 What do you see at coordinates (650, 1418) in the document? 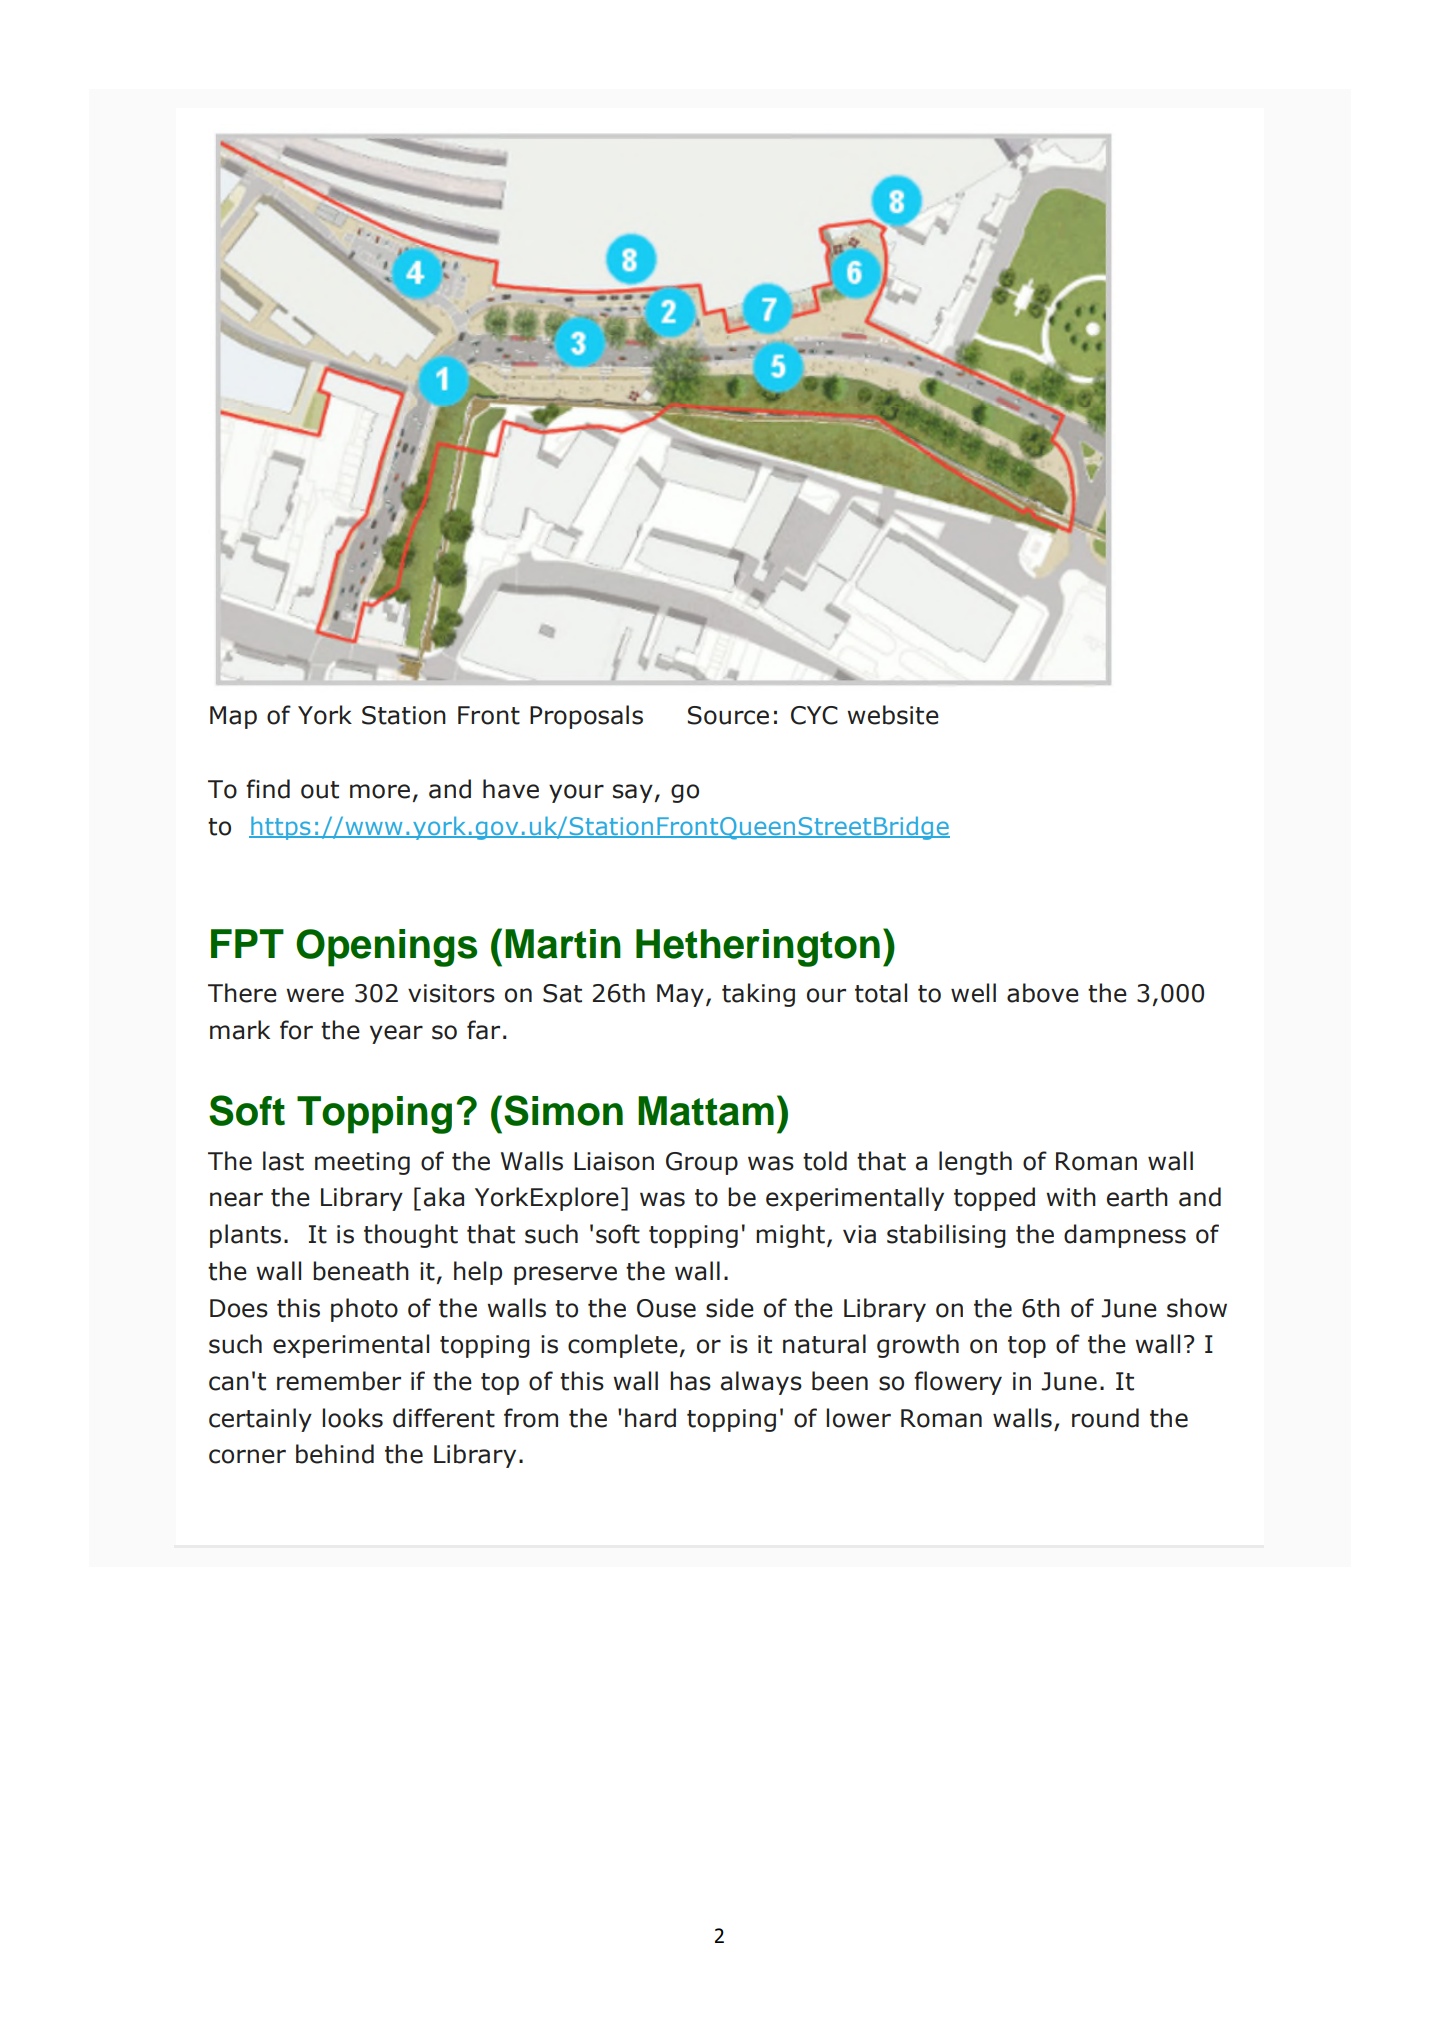
I see `hard` at bounding box center [650, 1418].
